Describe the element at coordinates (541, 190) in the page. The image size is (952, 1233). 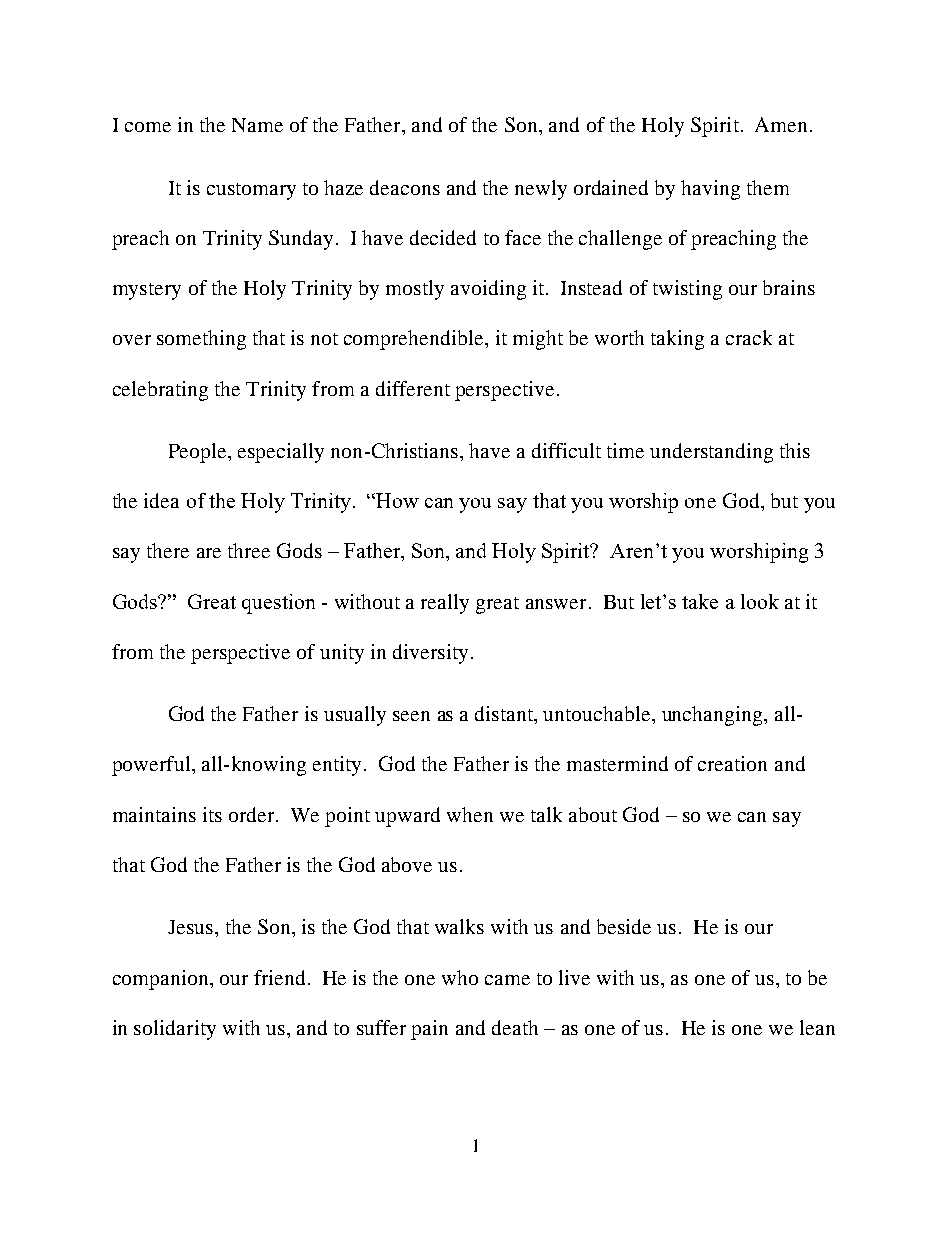
I see `newly` at that location.
